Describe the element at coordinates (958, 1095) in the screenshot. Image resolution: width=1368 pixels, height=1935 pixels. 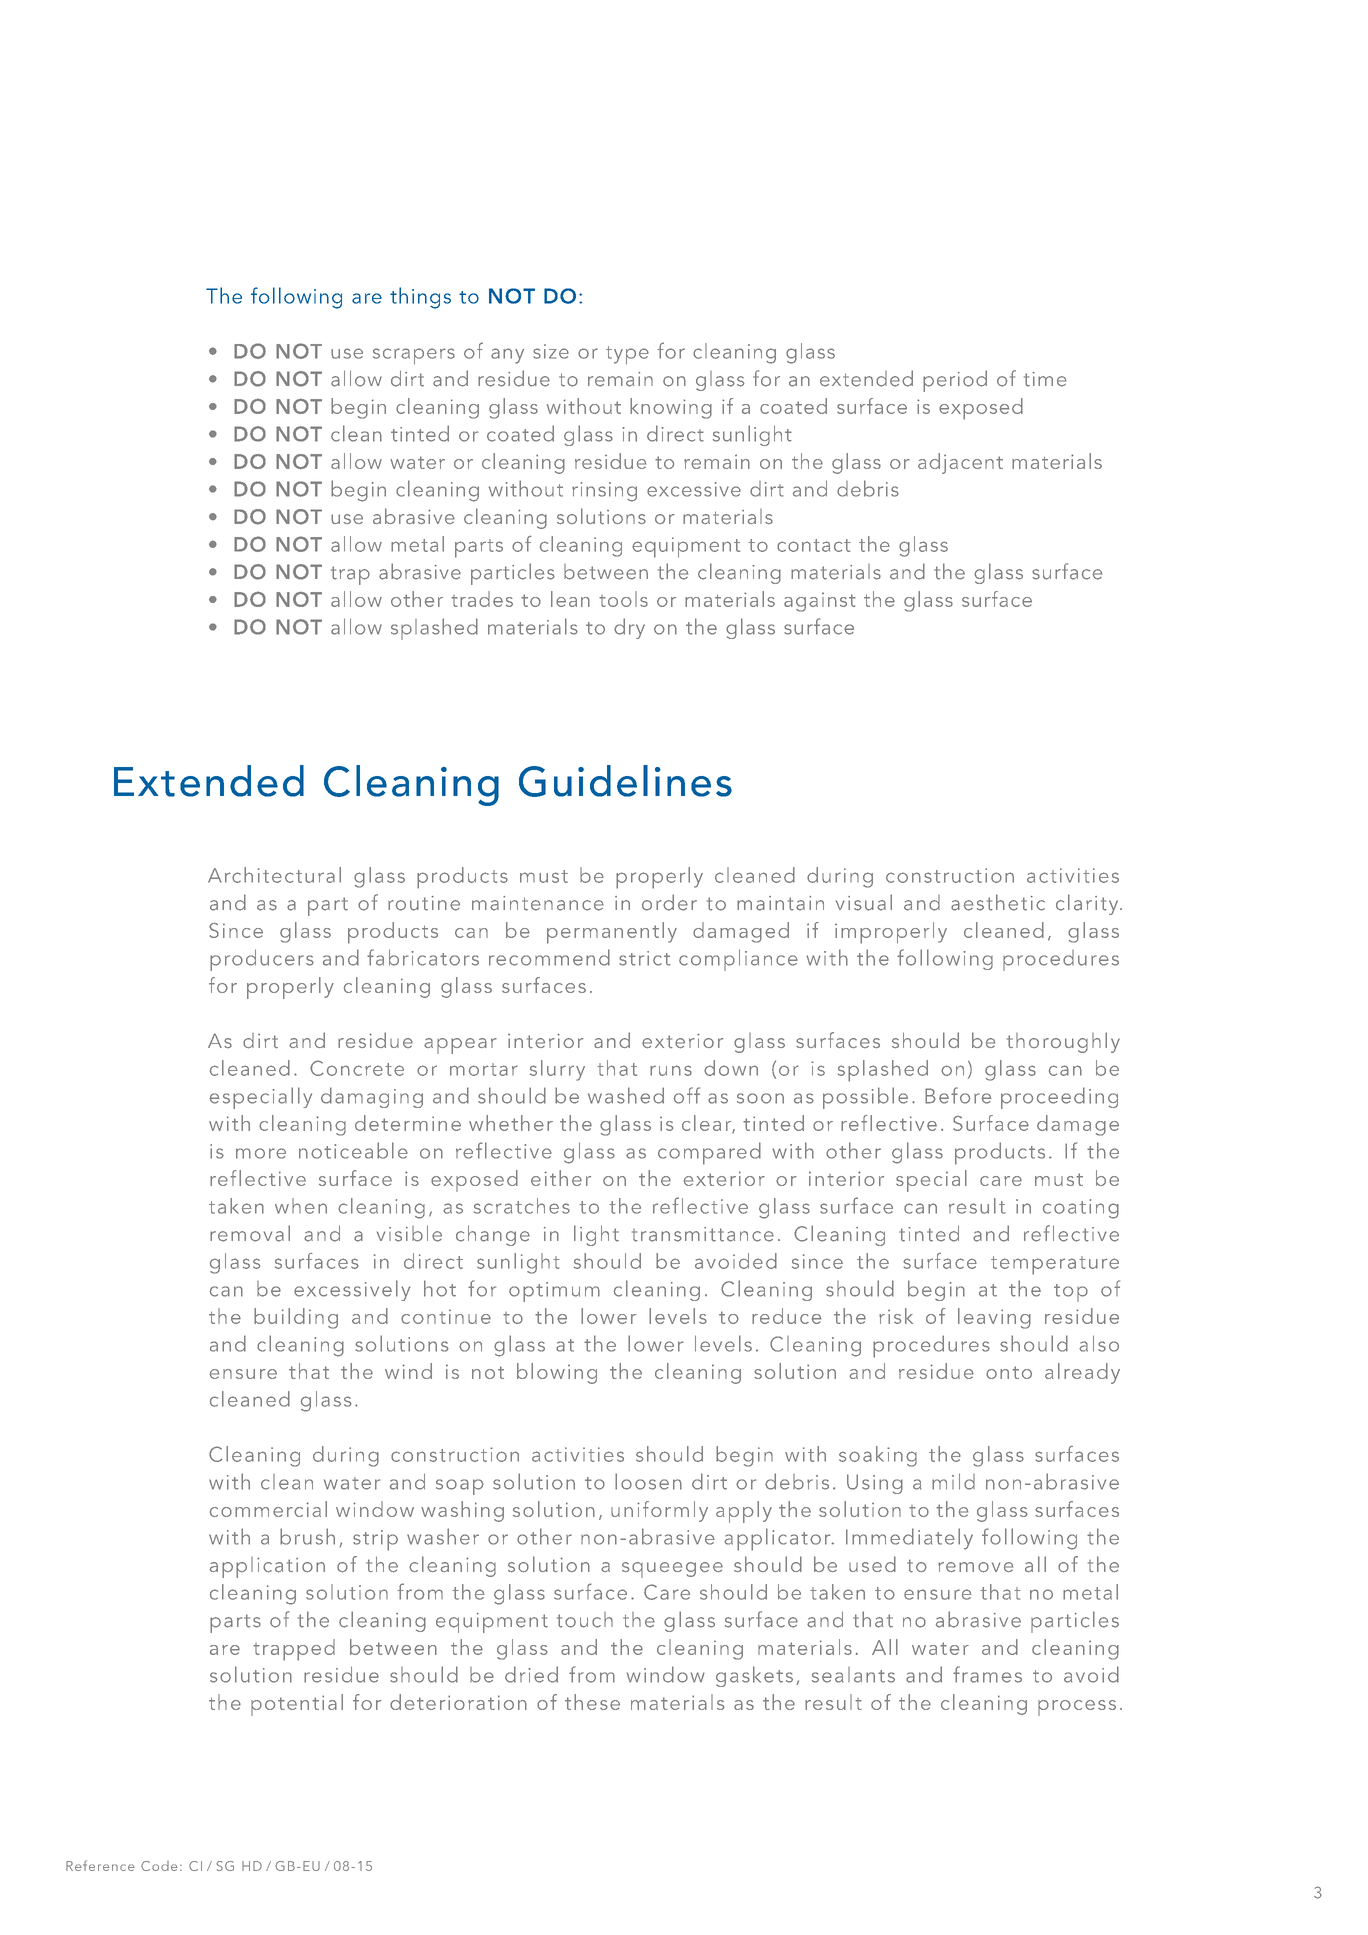
I see `Before` at that location.
